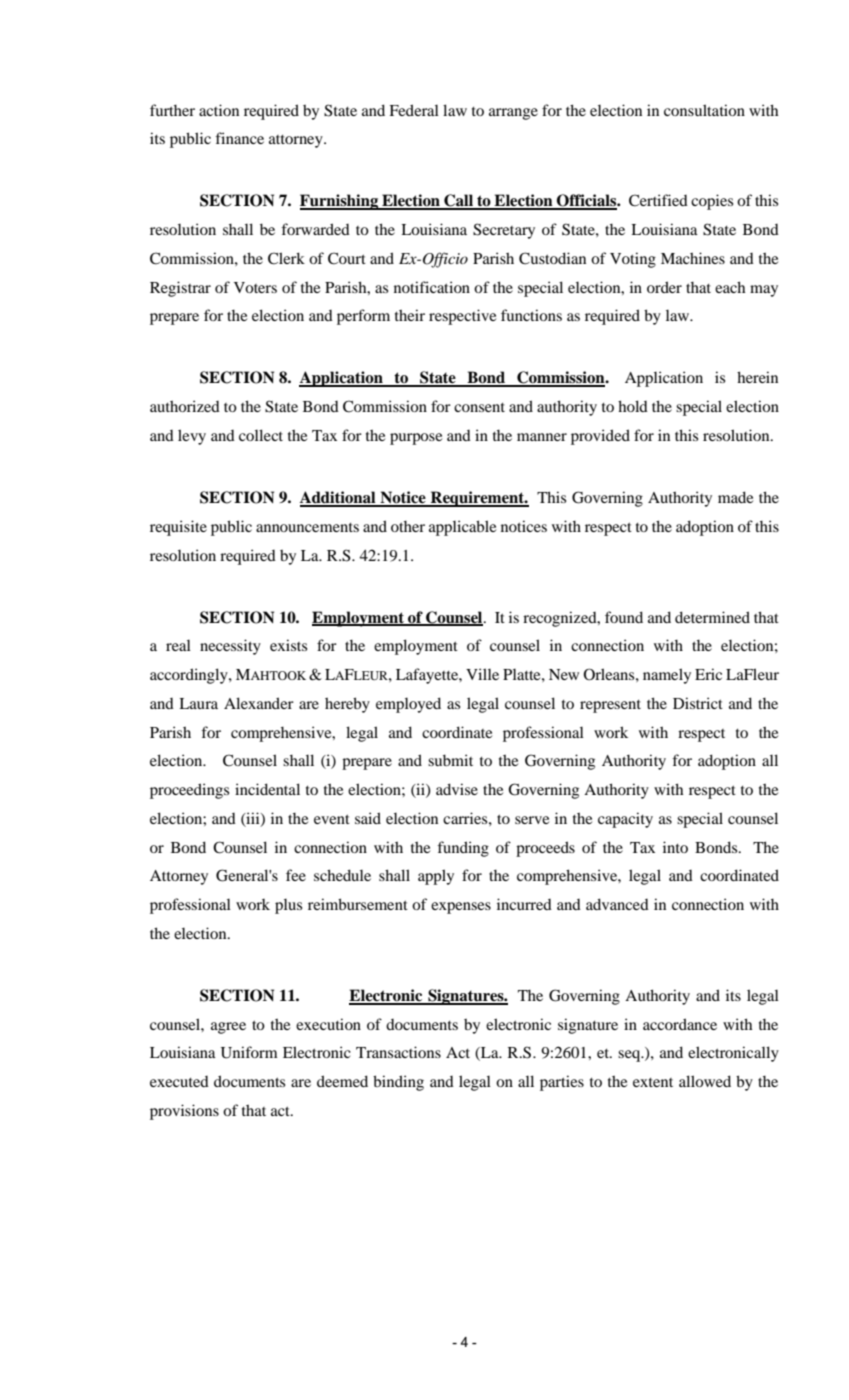 The width and height of the screenshot is (849, 1400). I want to click on arrange, so click(513, 114).
